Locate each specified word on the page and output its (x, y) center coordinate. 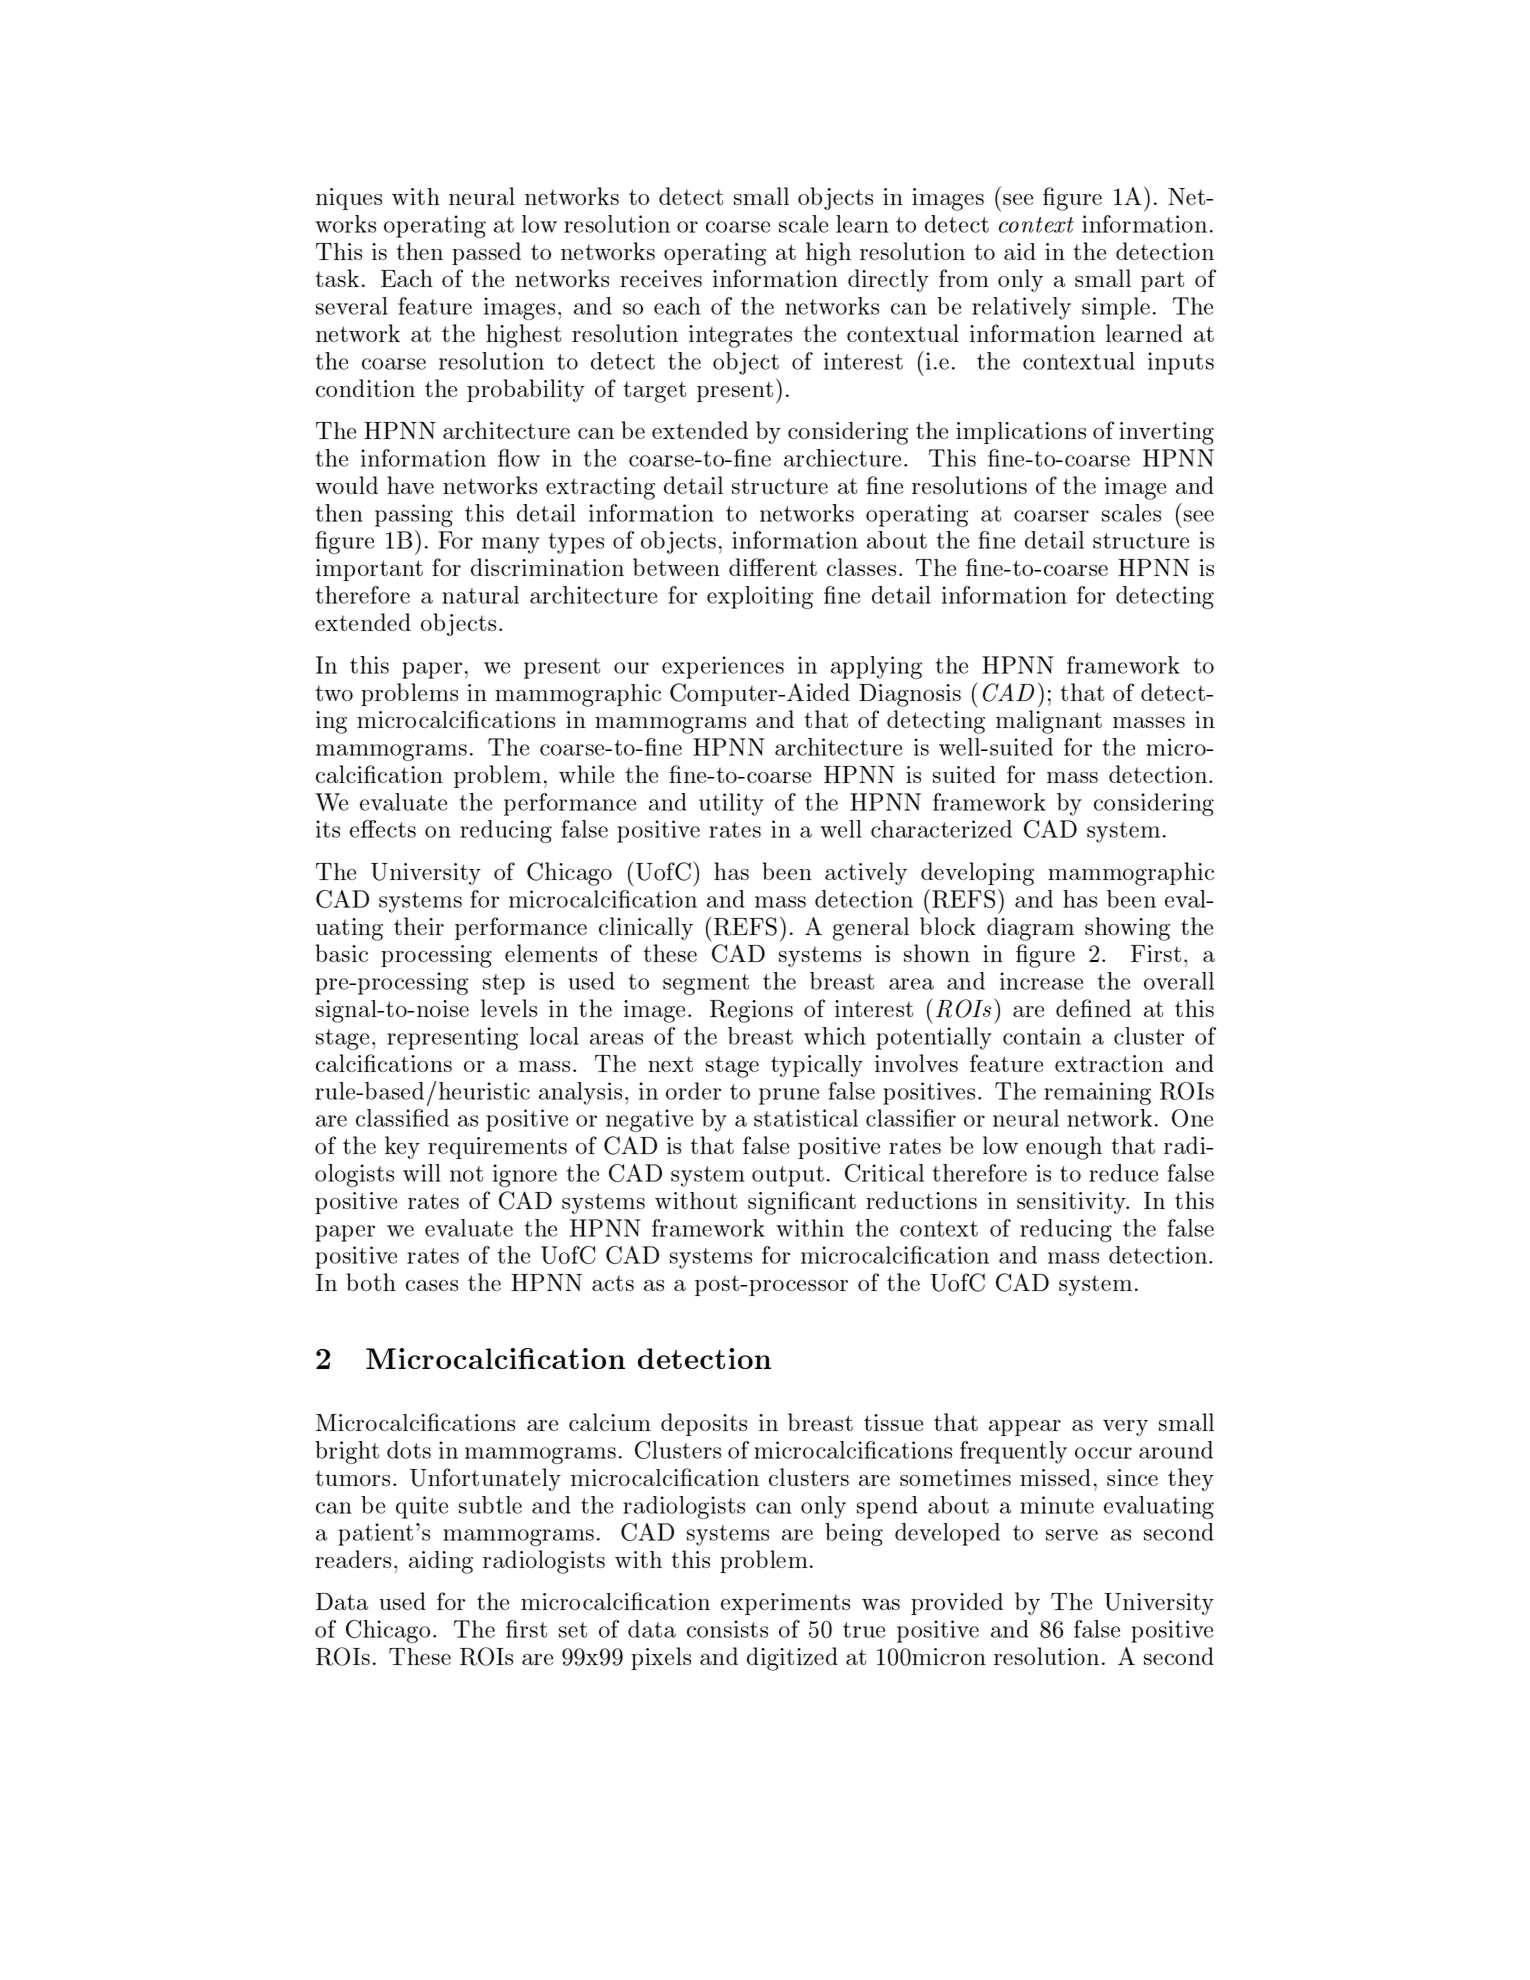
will (422, 1173)
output (788, 1176)
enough (1064, 1148)
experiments (785, 1604)
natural (480, 595)
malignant (1049, 722)
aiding (441, 1562)
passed (486, 253)
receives (661, 278)
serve (1072, 1535)
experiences (723, 667)
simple (1116, 308)
